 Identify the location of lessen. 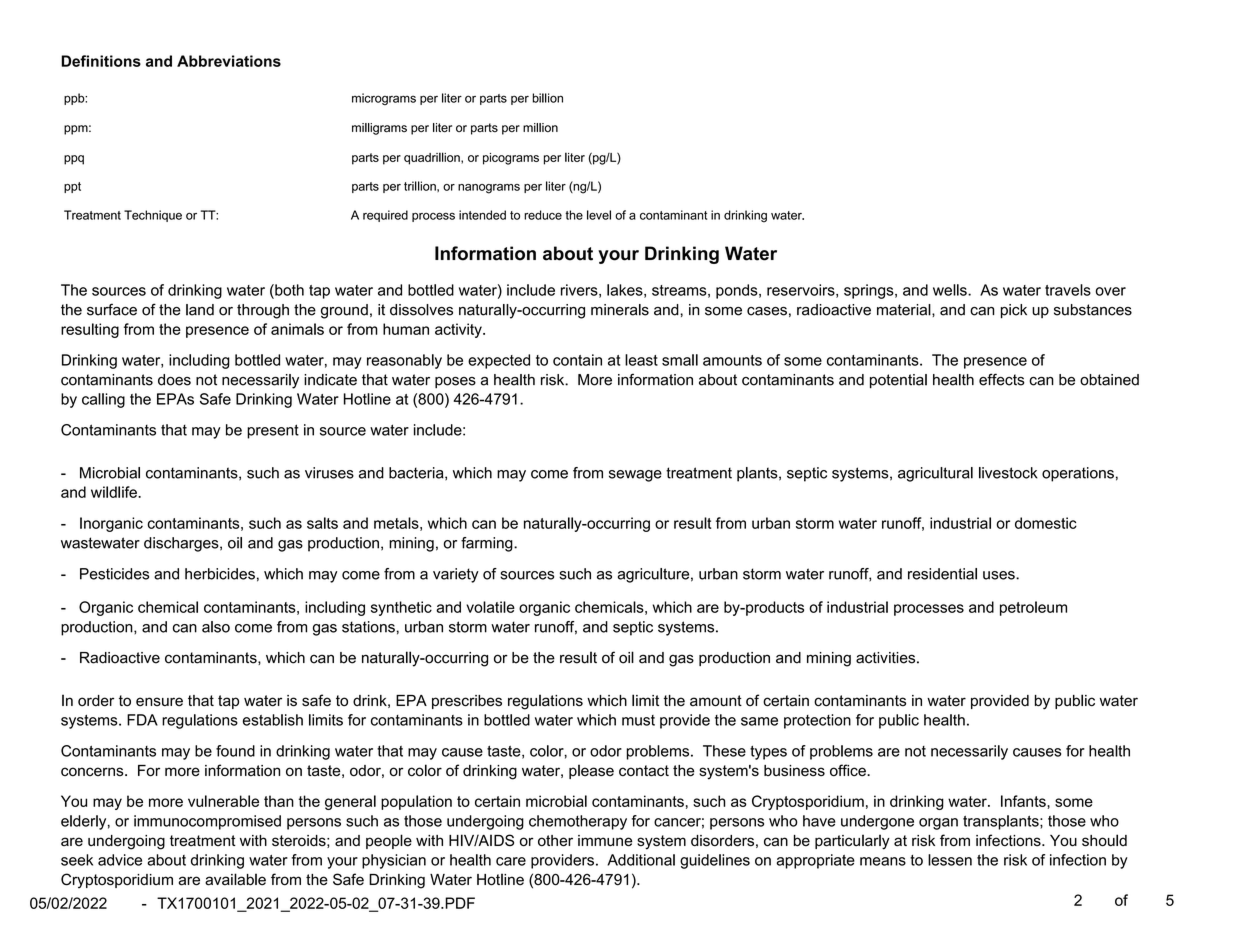
(950, 860).
